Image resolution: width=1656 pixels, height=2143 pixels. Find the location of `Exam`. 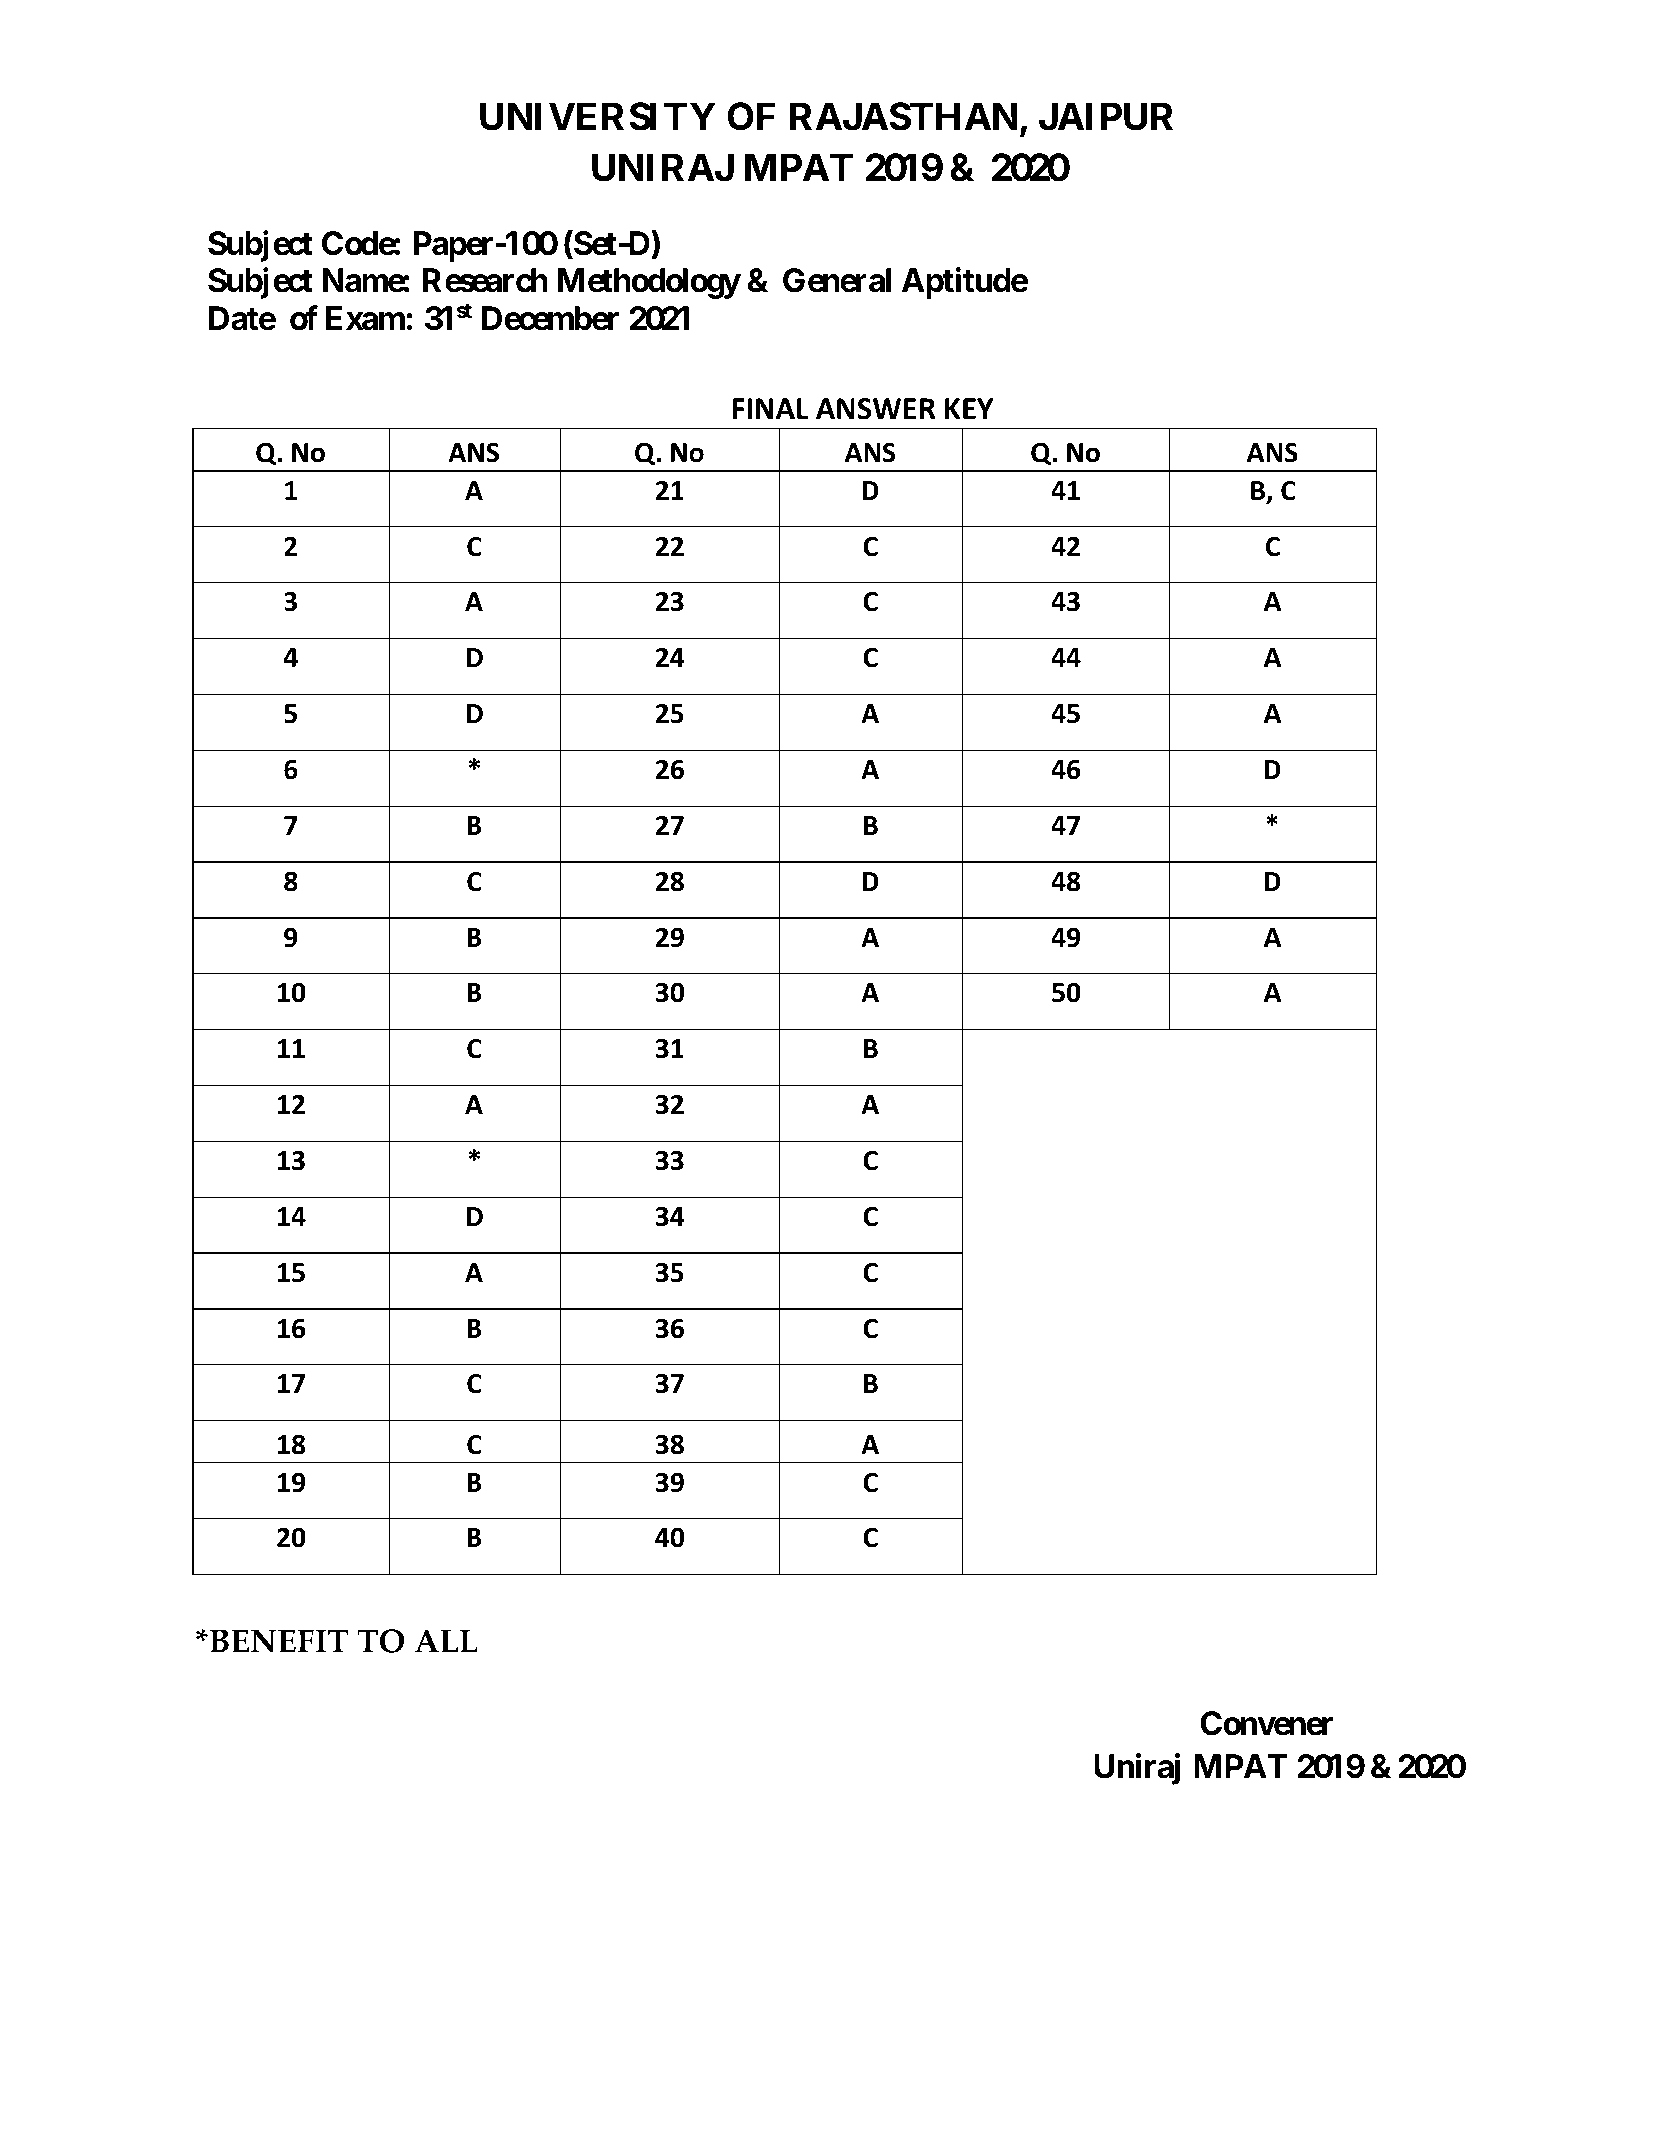

Exam is located at coordinates (365, 318).
